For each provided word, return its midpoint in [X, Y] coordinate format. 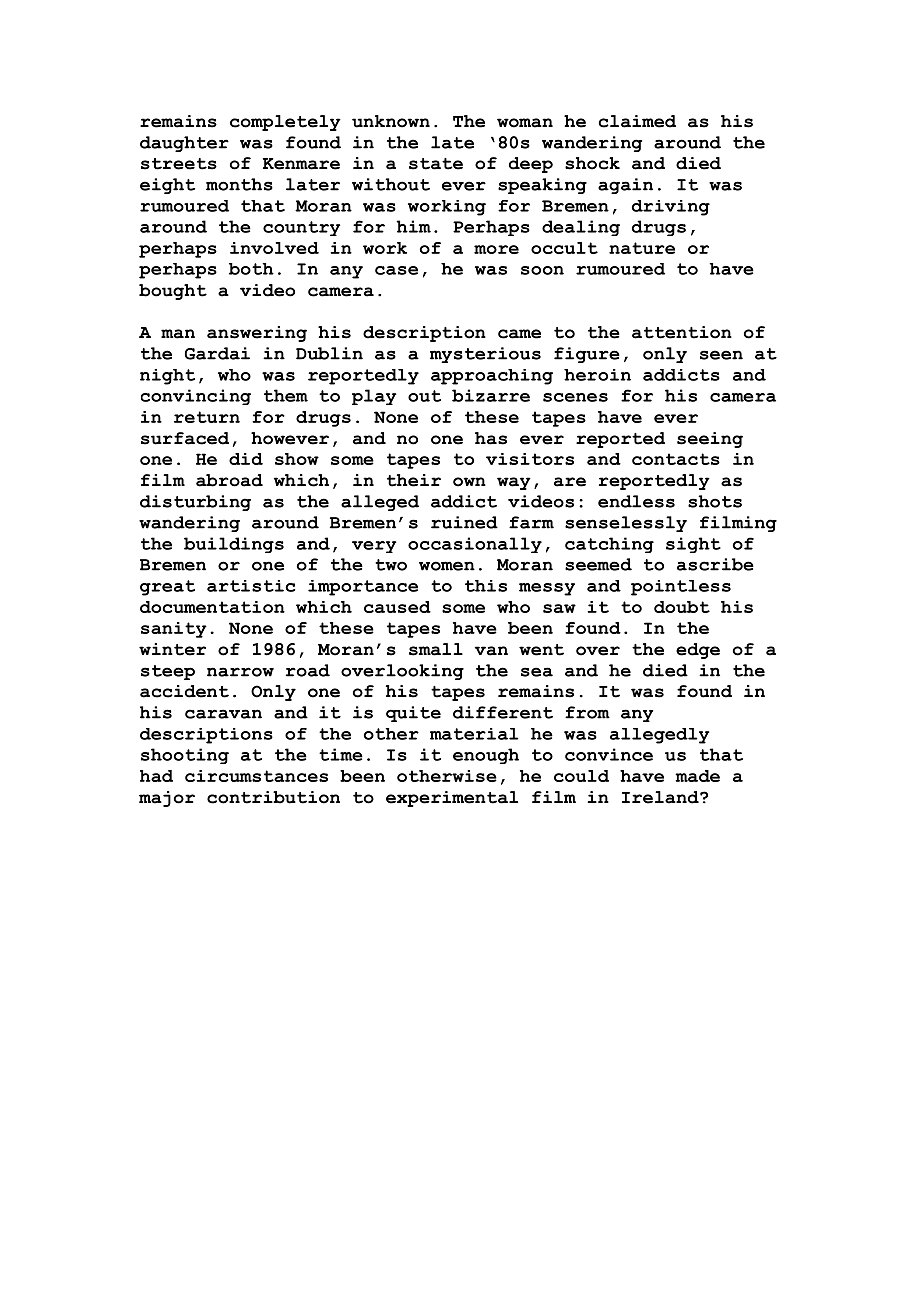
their [414, 480]
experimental [452, 799]
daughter [184, 144]
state [436, 164]
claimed [637, 121]
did [246, 459]
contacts [676, 459]
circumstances [256, 776]
